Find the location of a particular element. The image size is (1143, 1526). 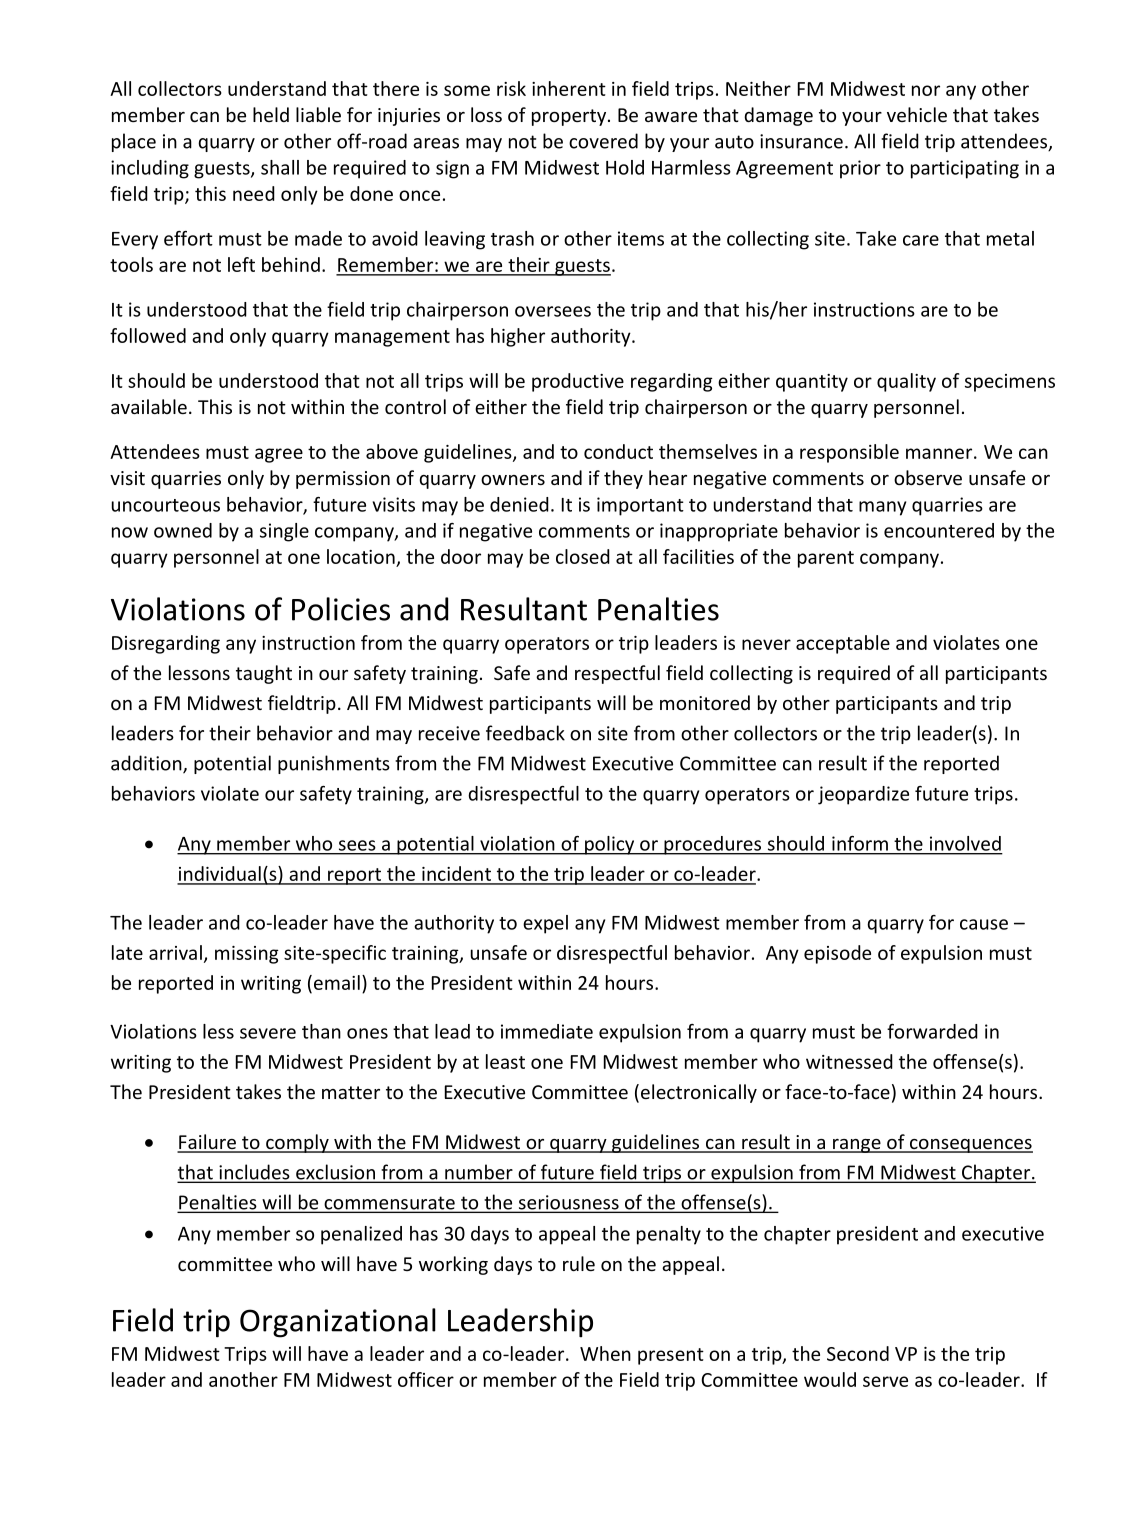

property is located at coordinates (570, 117).
